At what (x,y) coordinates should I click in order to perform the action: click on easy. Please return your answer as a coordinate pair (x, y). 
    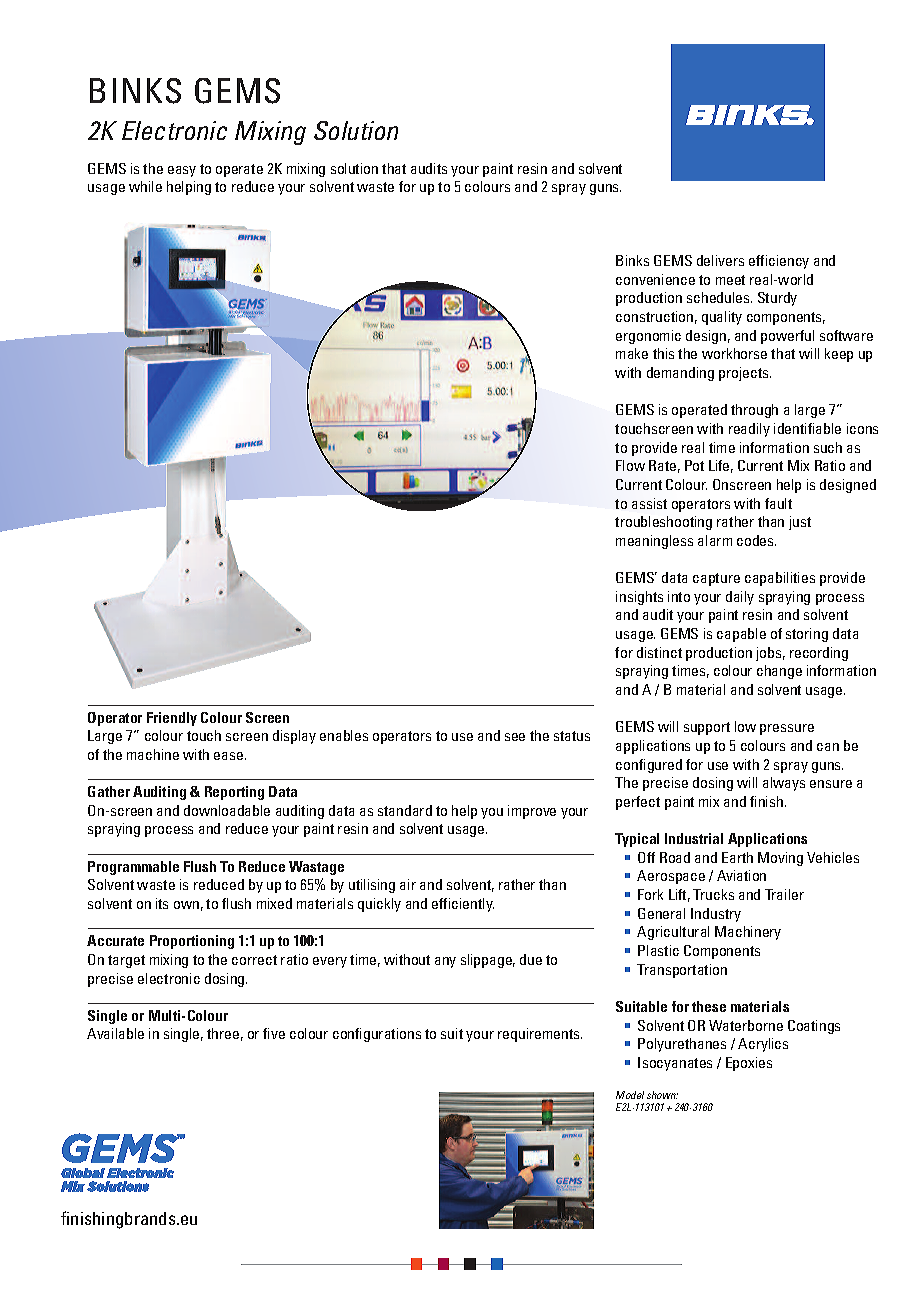
    Looking at the image, I should click on (182, 171).
